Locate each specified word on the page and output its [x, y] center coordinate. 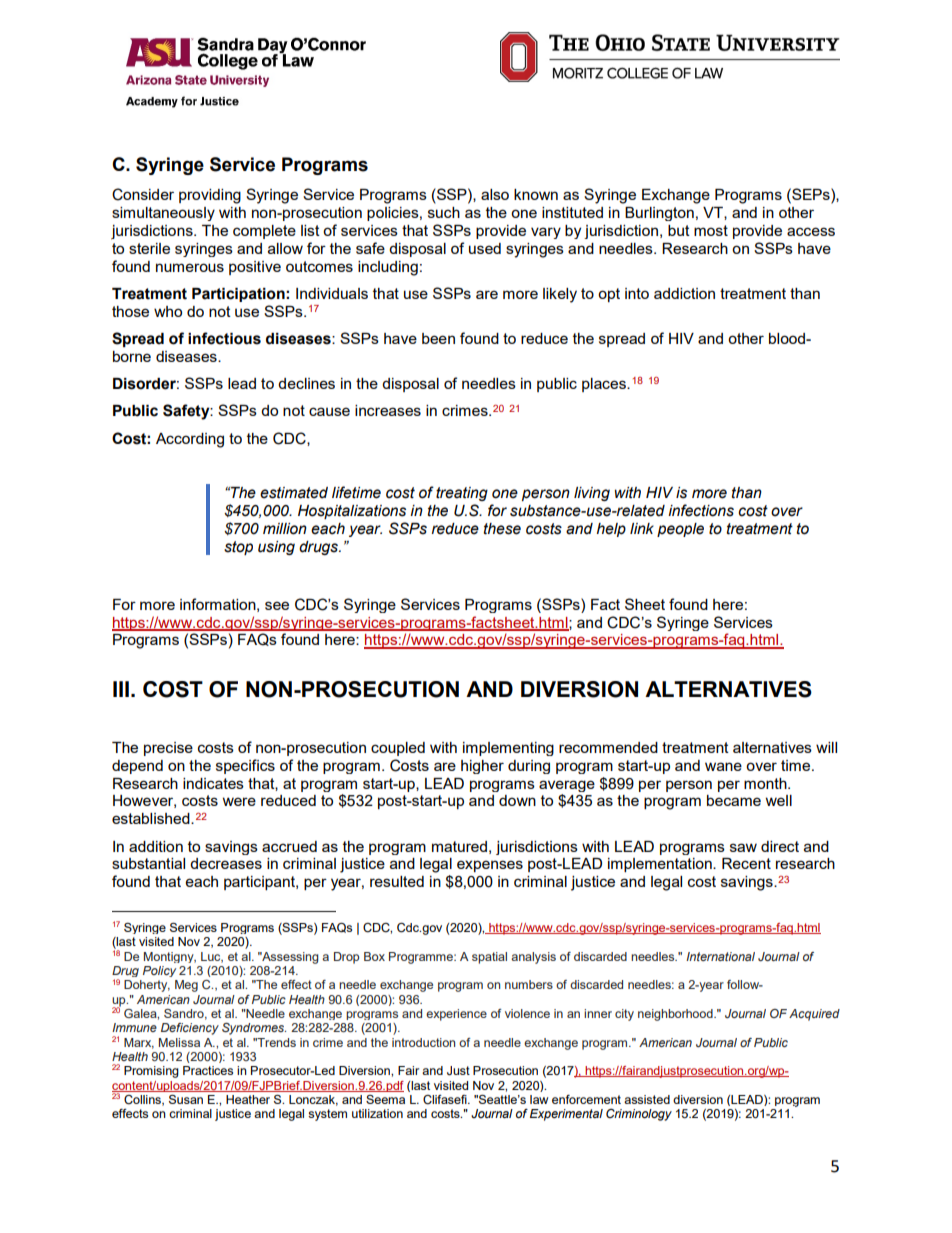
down [517, 800]
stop [238, 548]
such [444, 212]
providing [210, 196]
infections [701, 510]
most [711, 230]
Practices [208, 1070]
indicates [213, 783]
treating [462, 494]
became [734, 800]
